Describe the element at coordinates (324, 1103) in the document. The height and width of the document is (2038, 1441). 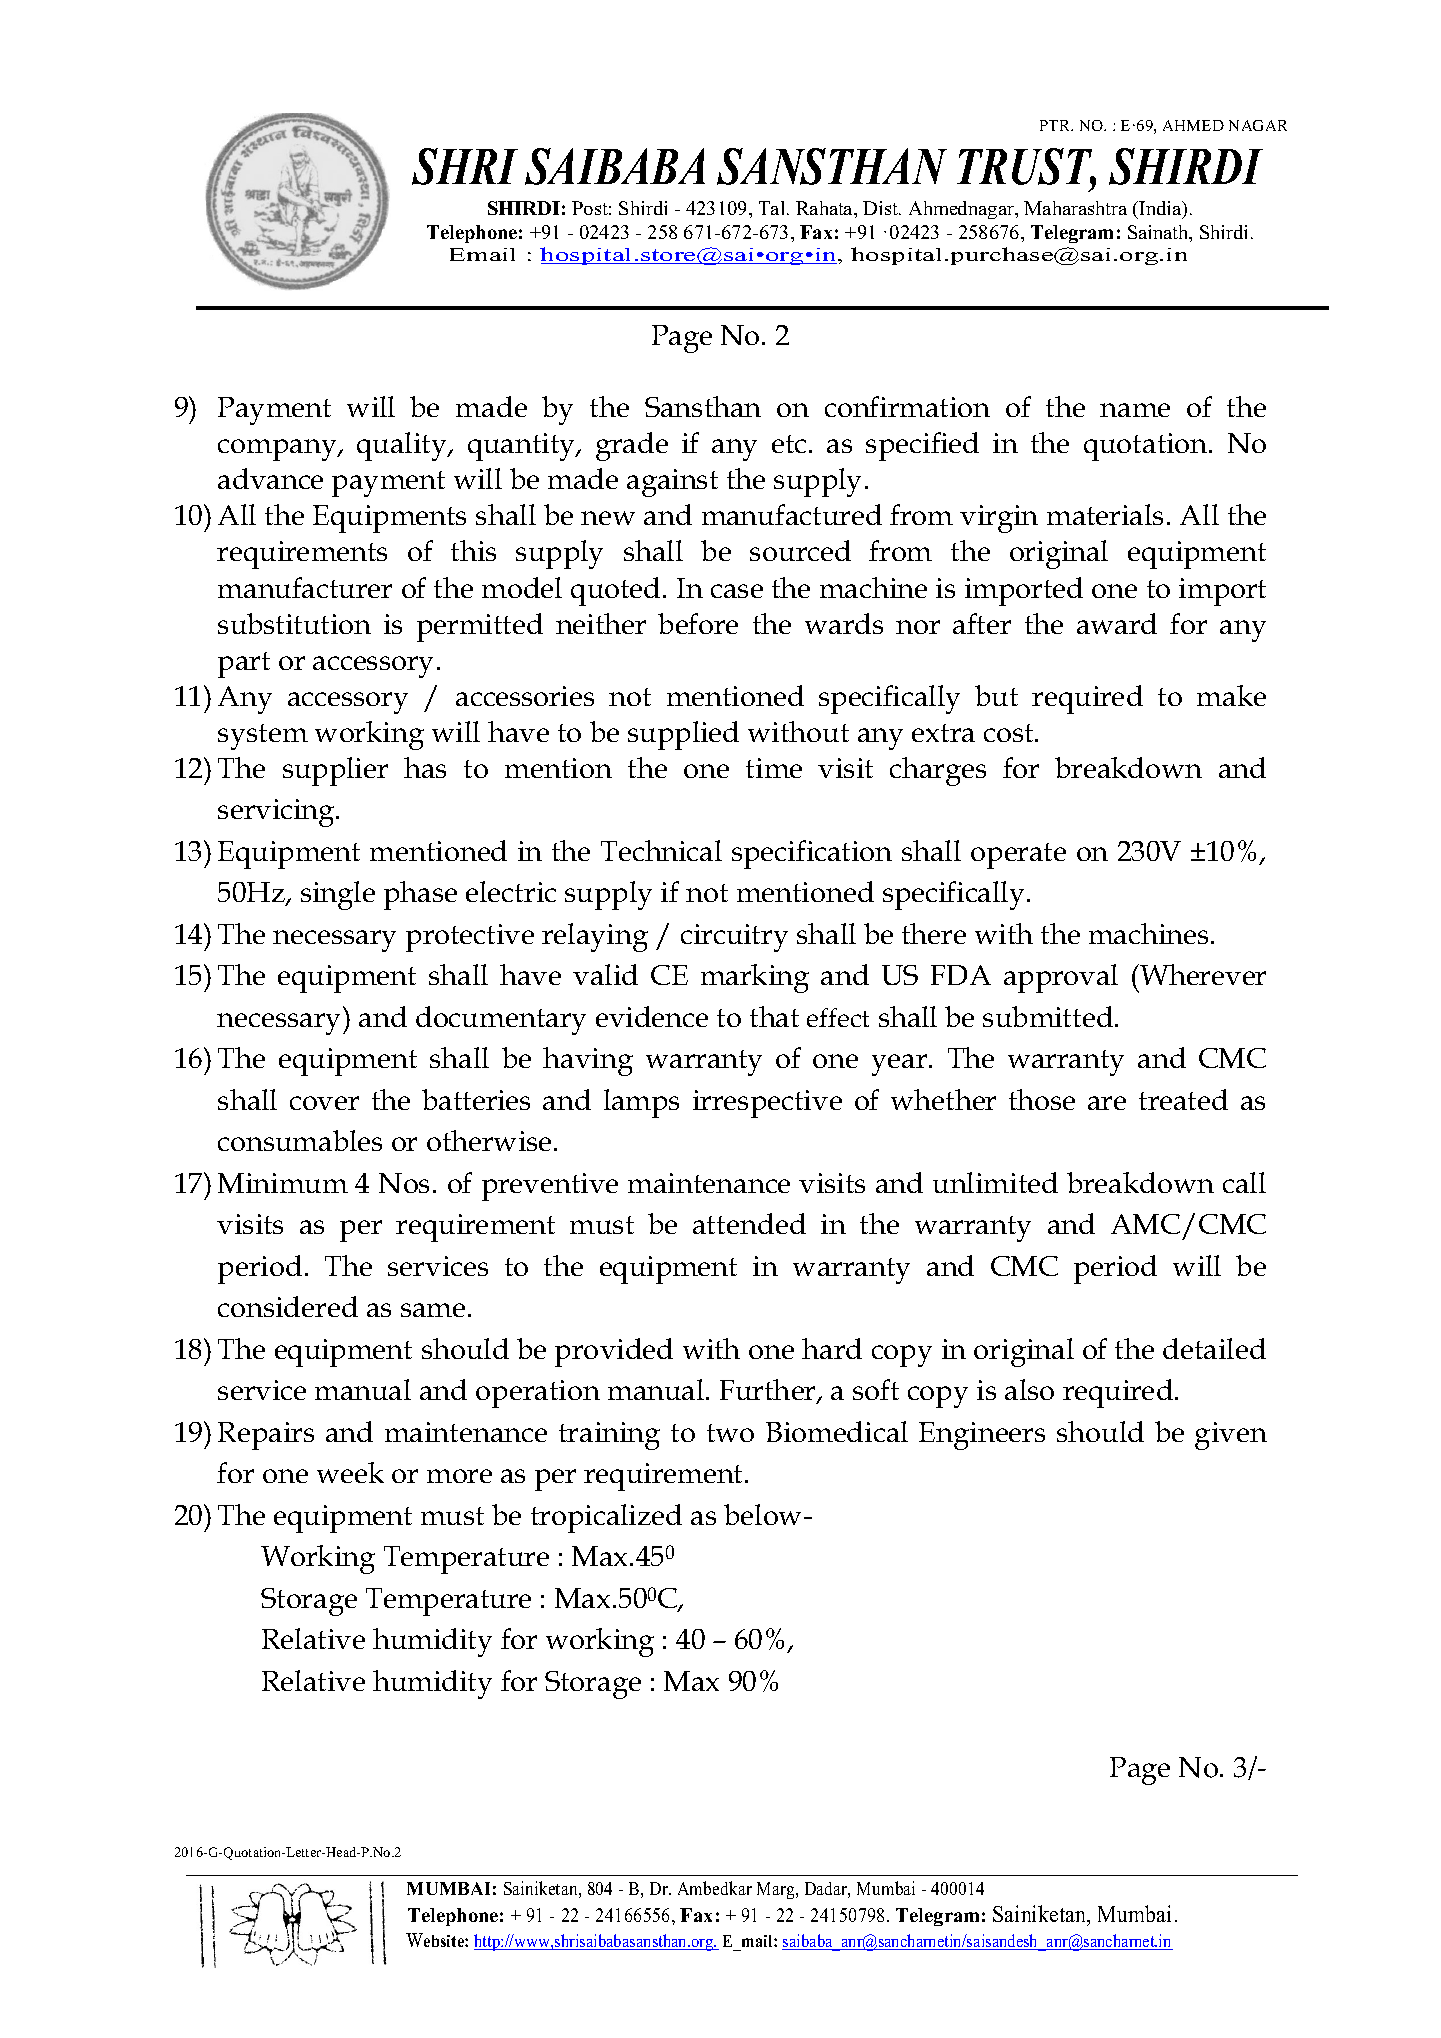
I see `cover` at that location.
